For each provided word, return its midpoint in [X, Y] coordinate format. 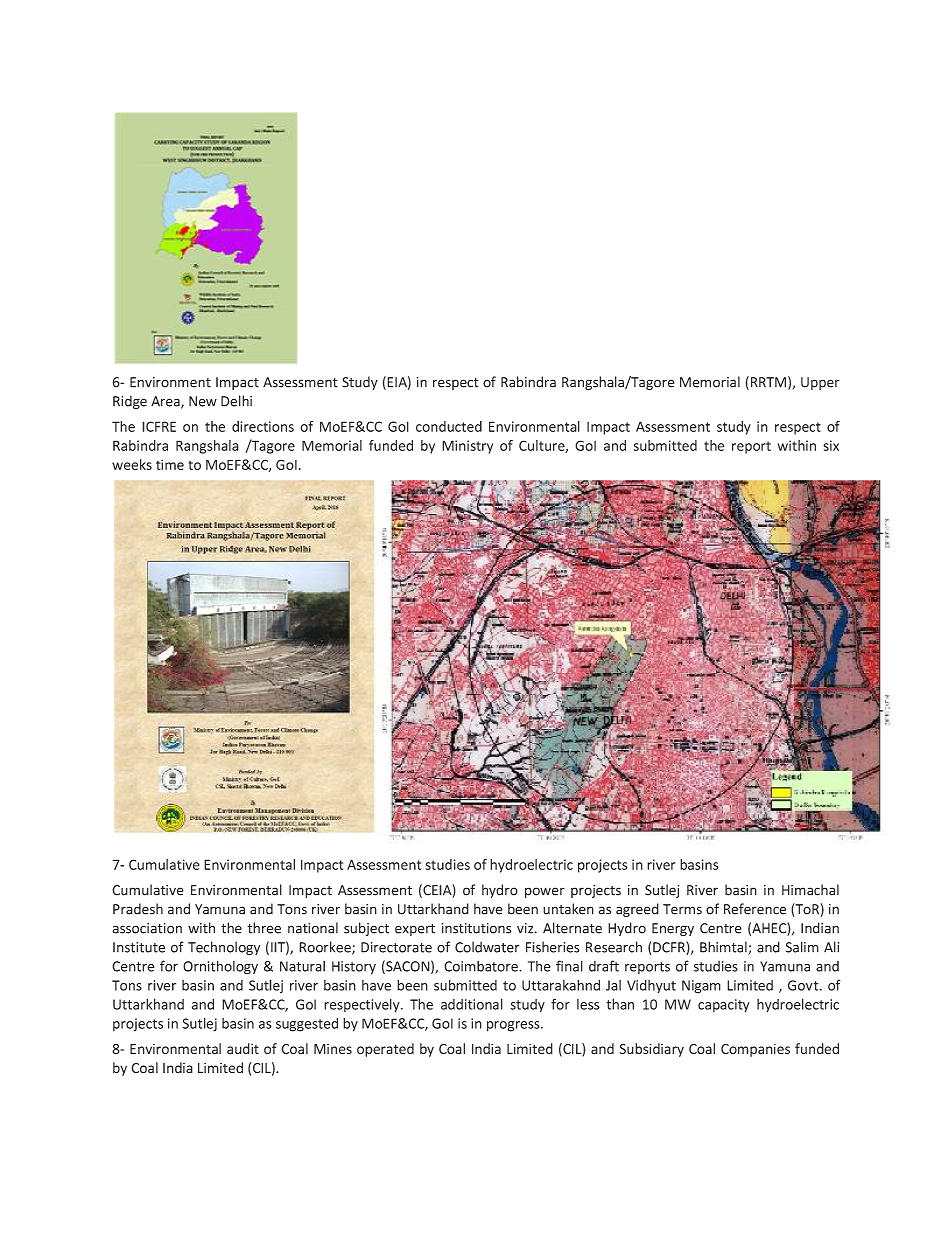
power [545, 892]
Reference [755, 909]
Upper [820, 383]
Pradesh [138, 909]
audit [243, 1048]
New [203, 401]
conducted [449, 426]
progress [514, 1026]
